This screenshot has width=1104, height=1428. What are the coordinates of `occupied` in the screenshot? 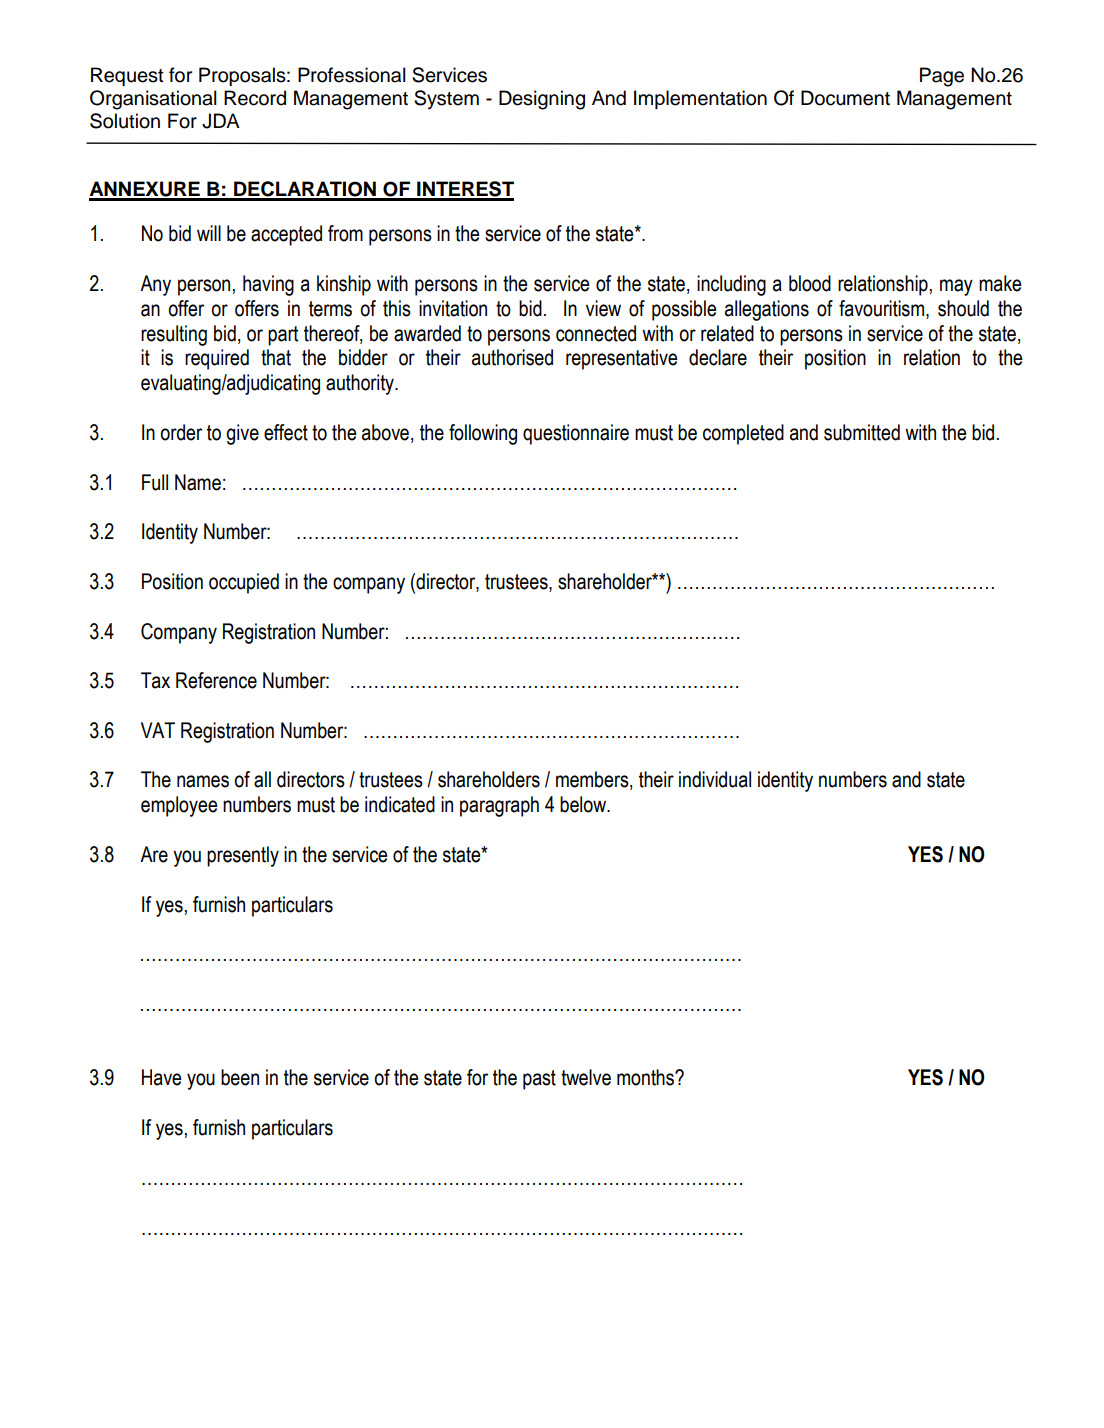 It's located at (244, 583).
